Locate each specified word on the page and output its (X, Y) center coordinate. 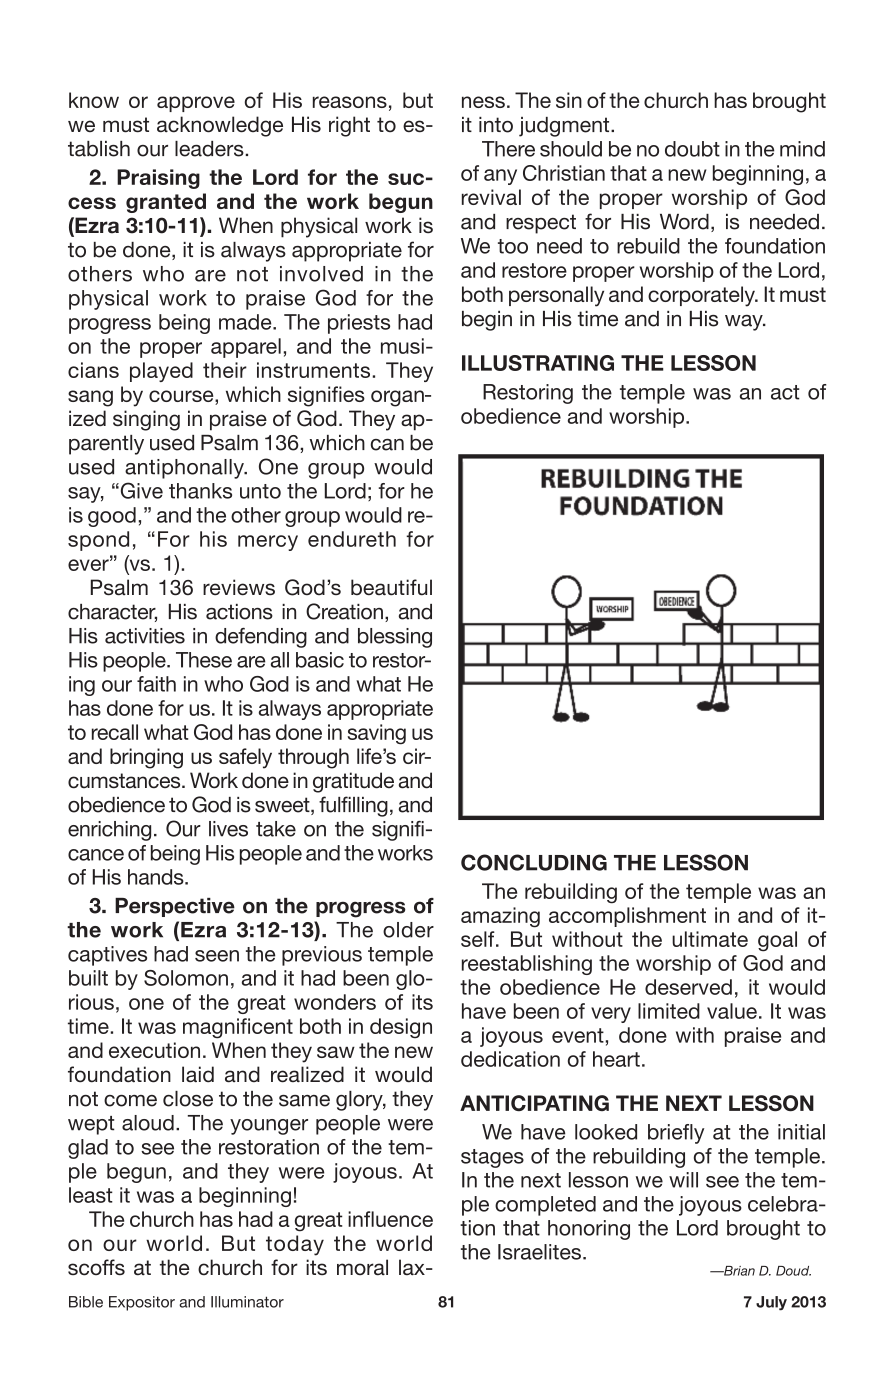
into (496, 125)
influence (390, 1219)
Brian (738, 1271)
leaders (210, 149)
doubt (692, 149)
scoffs (96, 1267)
